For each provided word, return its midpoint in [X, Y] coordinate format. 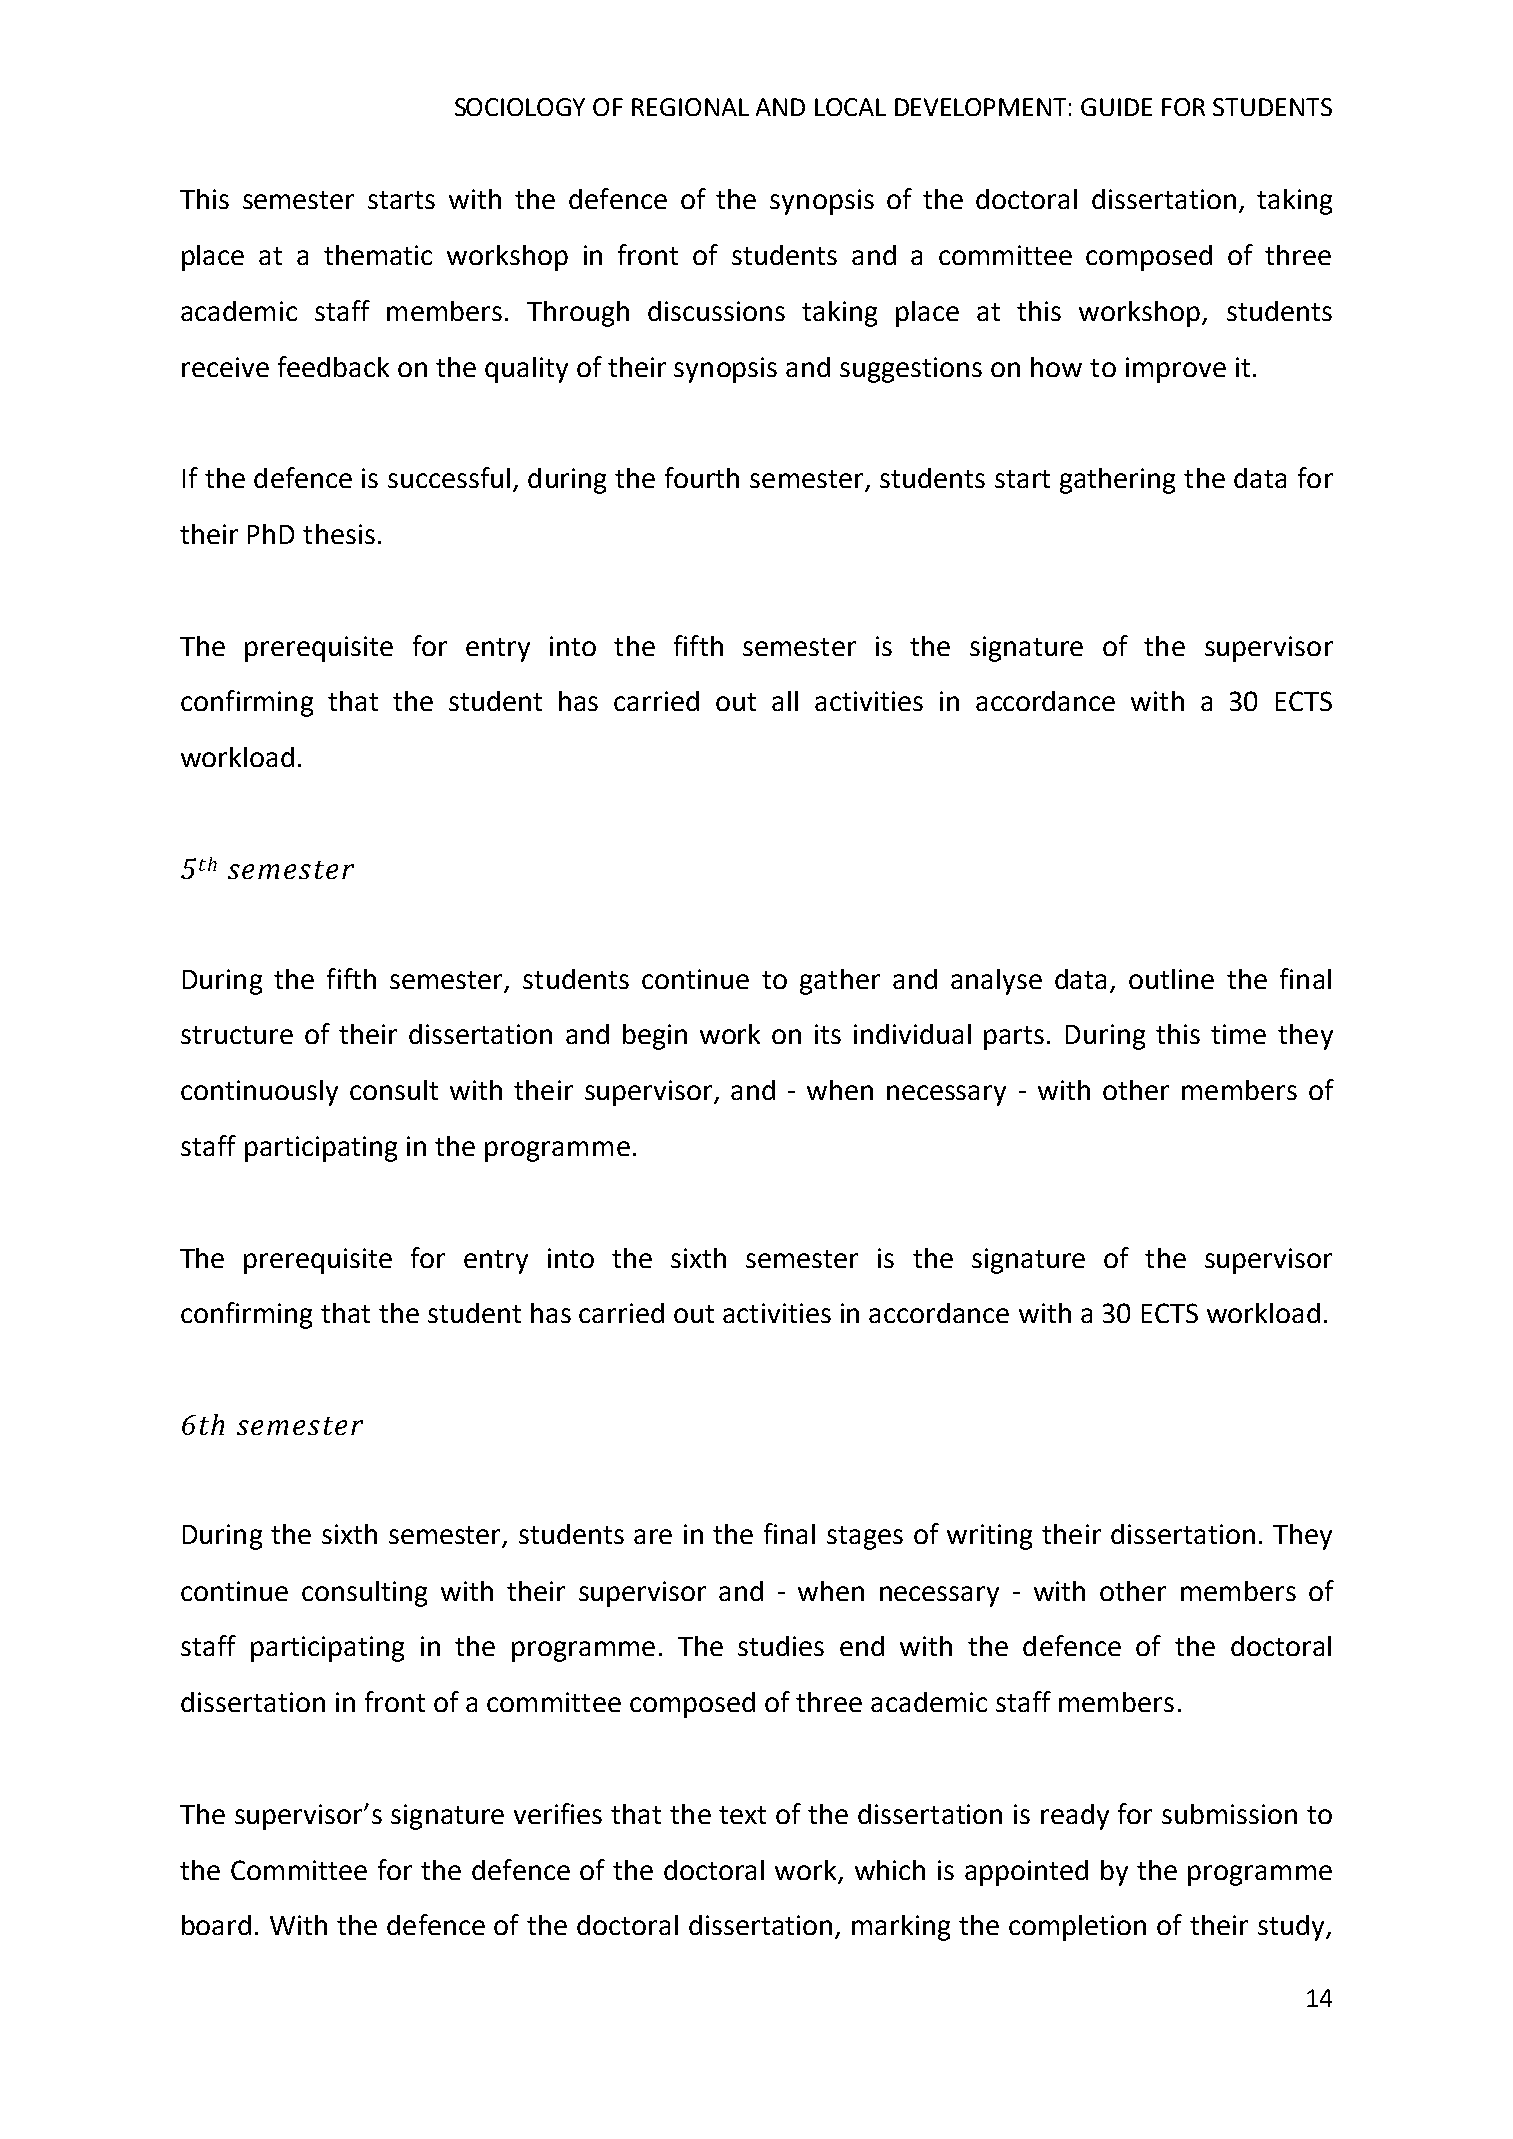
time [1238, 1034]
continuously [259, 1093]
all [785, 701]
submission [1229, 1814]
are [653, 1536]
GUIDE [1116, 107]
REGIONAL [690, 107]
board [216, 1925]
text [742, 1815]
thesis [339, 534]
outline [1171, 979]
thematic [378, 255]
